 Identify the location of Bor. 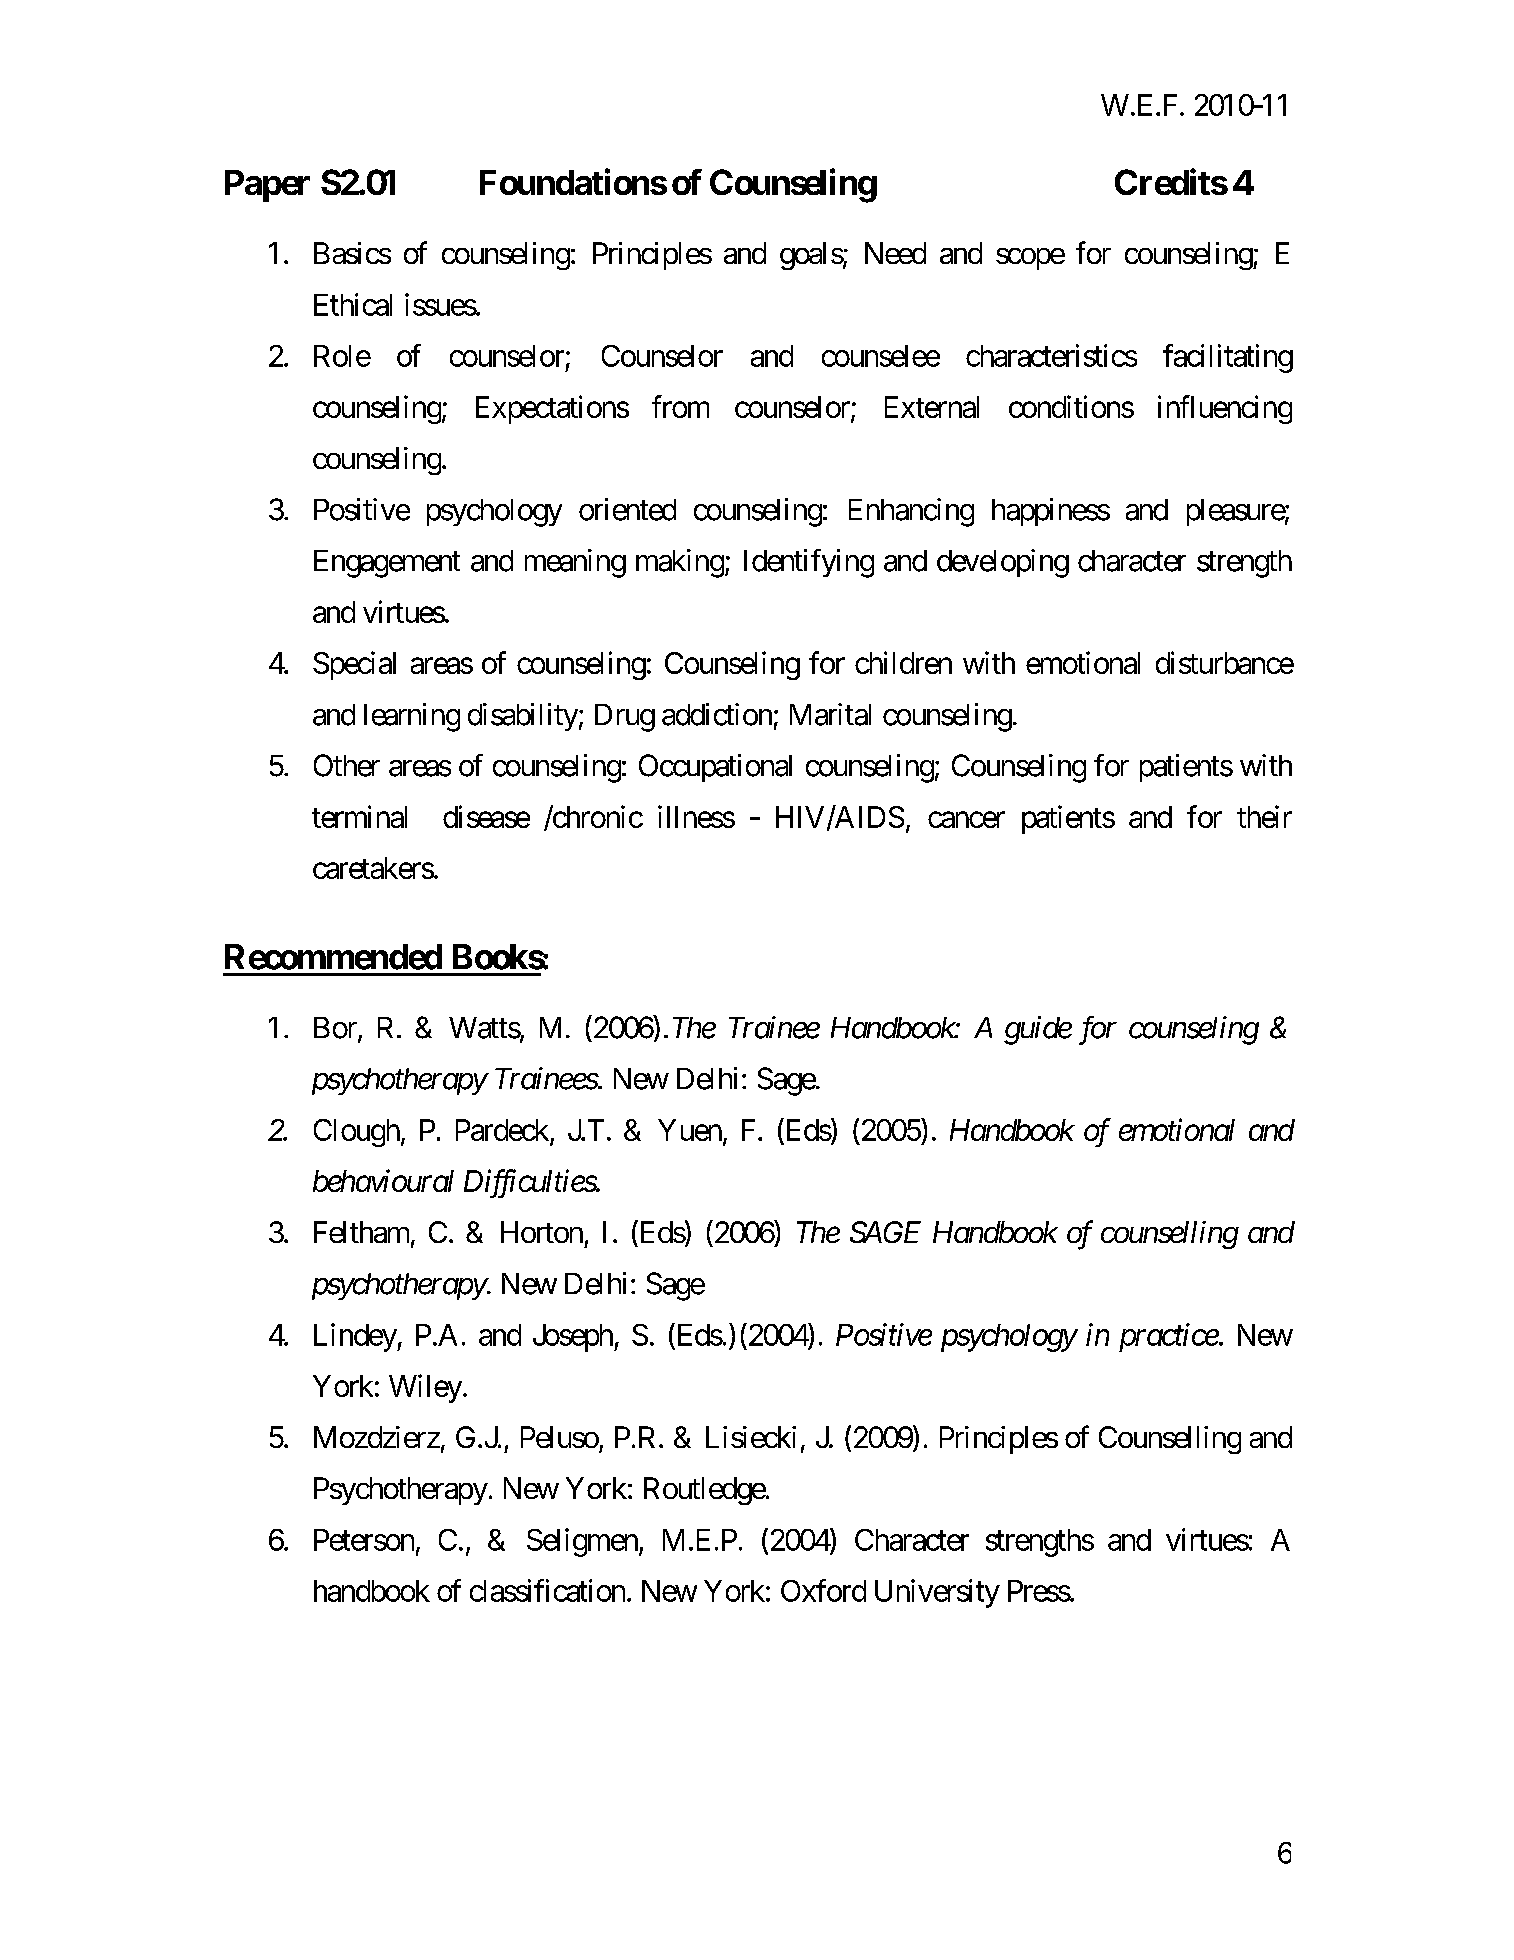
(336, 1029).
